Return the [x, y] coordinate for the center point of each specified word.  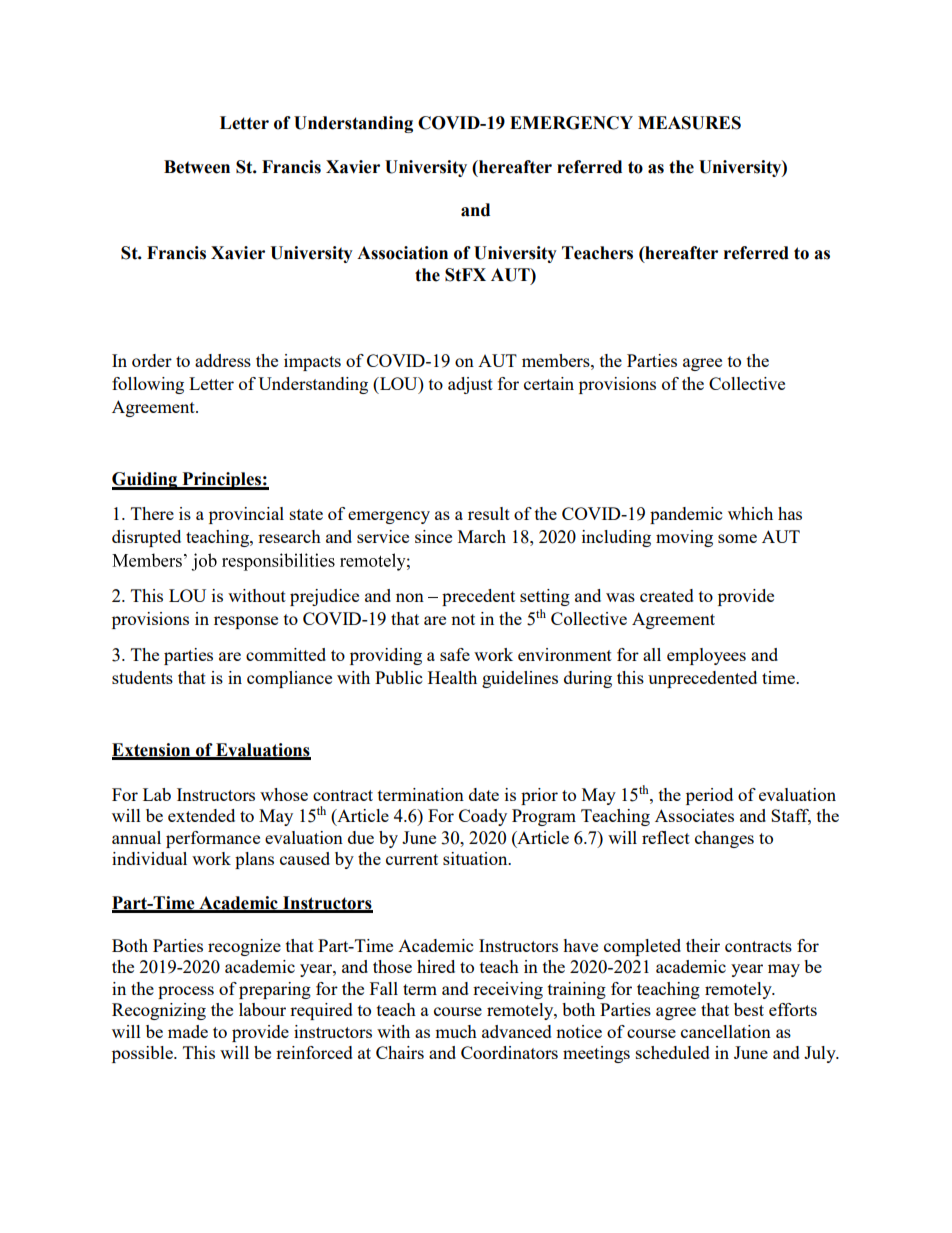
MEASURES [689, 123]
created [667, 595]
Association [402, 253]
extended [201, 815]
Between [197, 167]
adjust [470, 385]
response [246, 622]
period [709, 796]
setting [545, 597]
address [223, 360]
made [188, 1031]
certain [549, 383]
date [484, 794]
